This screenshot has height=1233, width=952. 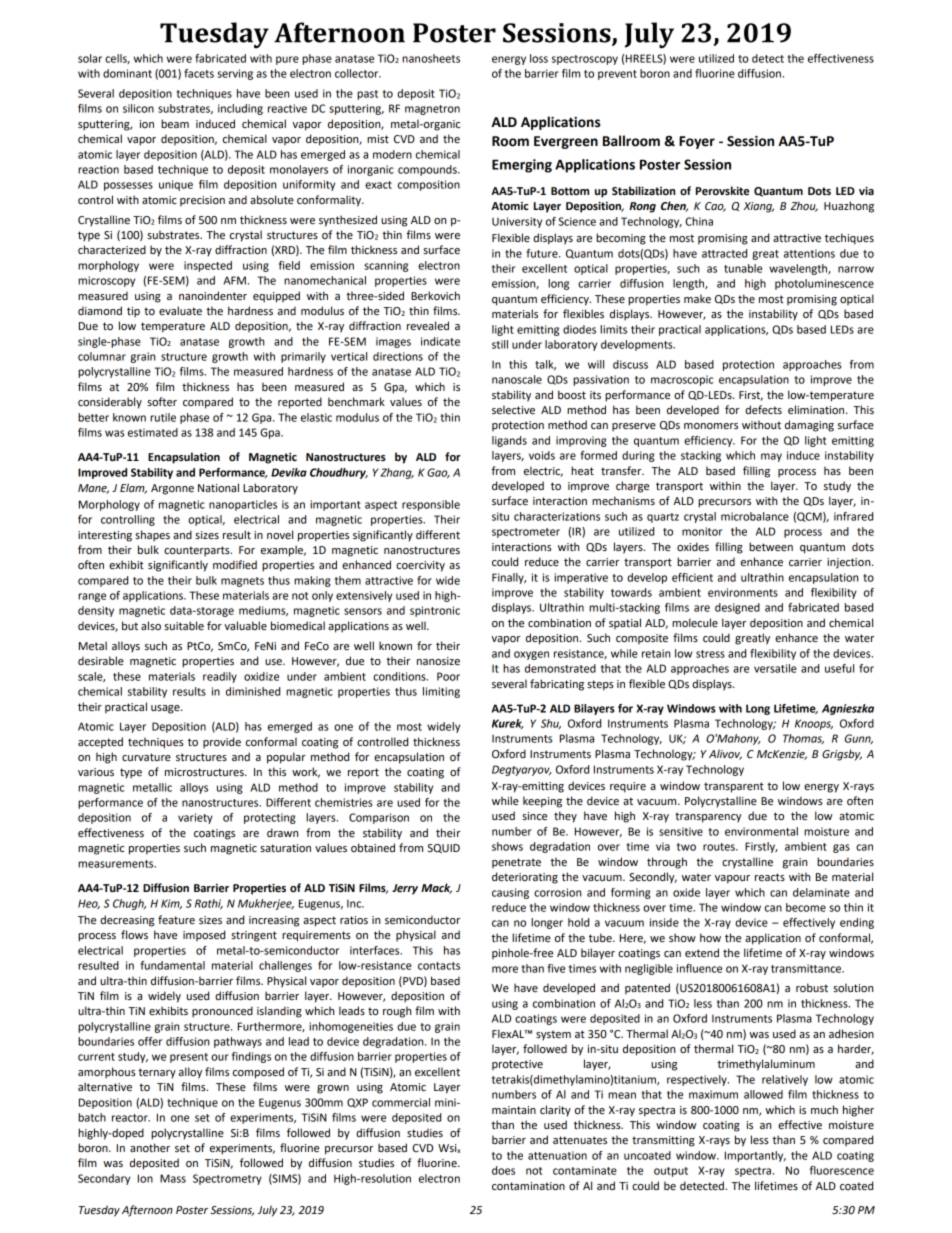 What do you see at coordinates (180, 311) in the screenshot?
I see `evaluate` at bounding box center [180, 311].
